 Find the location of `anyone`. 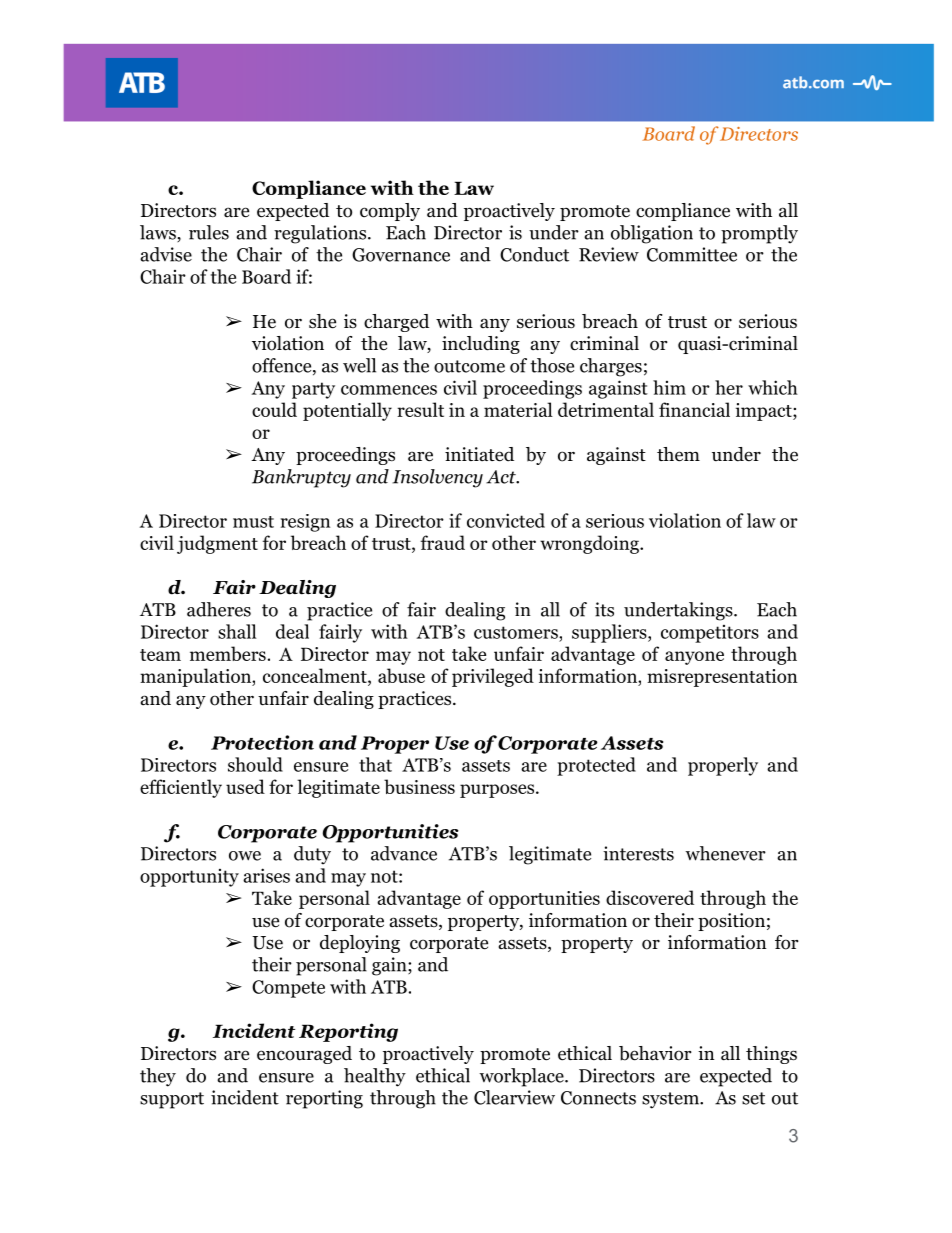

anyone is located at coordinates (694, 658).
